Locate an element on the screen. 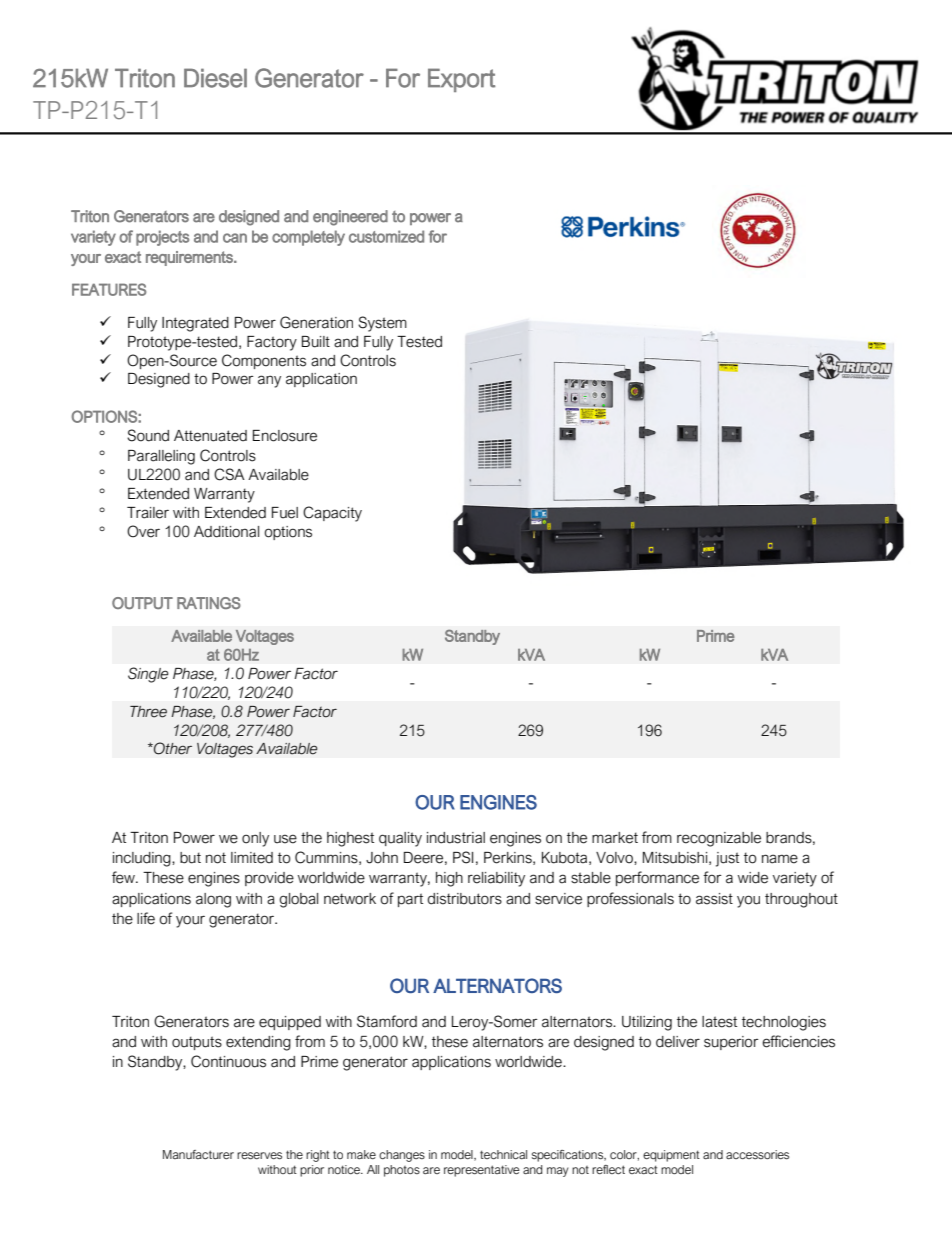 Image resolution: width=952 pixels, height=1233 pixels. along is located at coordinates (213, 900).
